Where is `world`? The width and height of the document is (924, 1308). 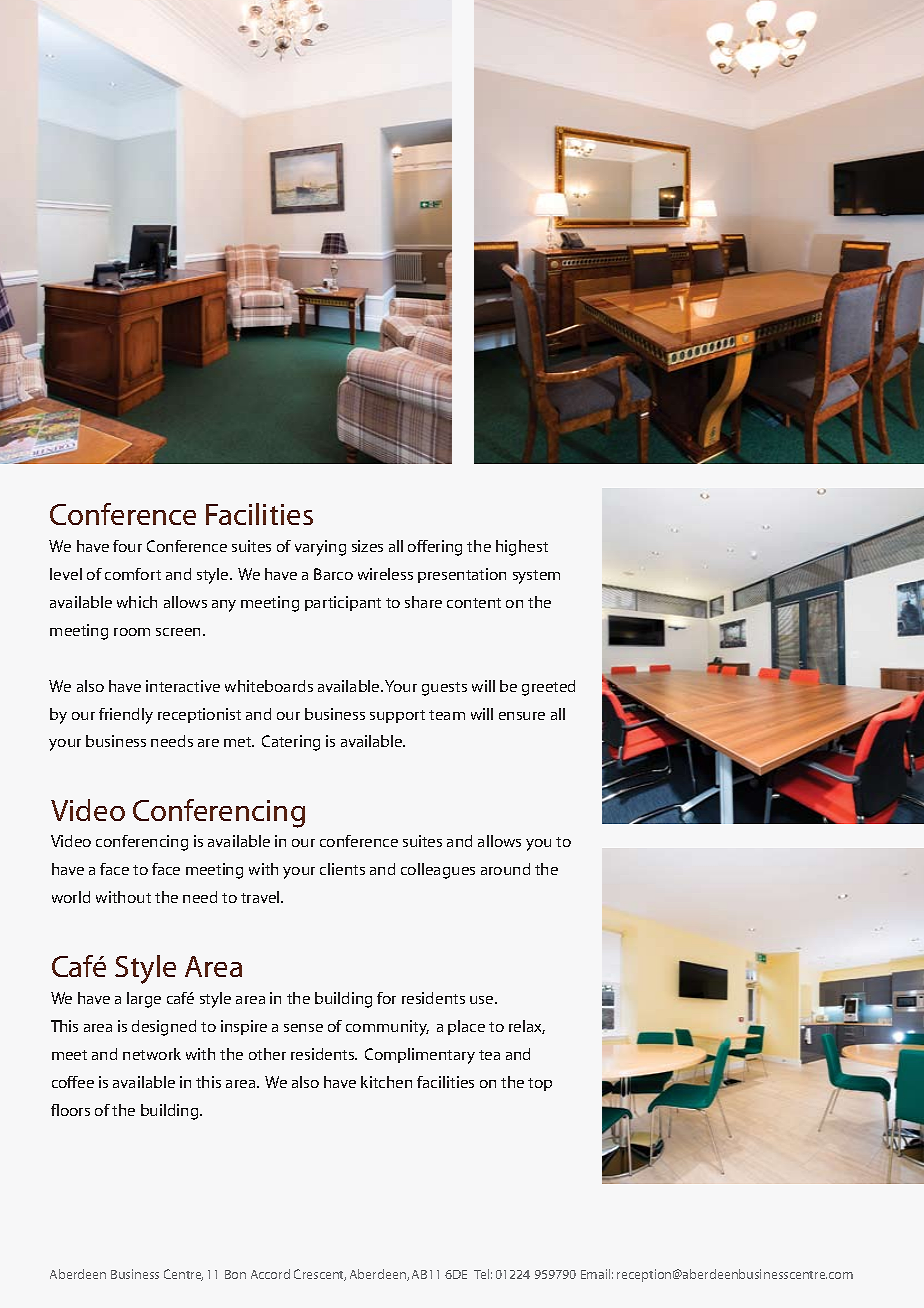
world is located at coordinates (71, 897).
